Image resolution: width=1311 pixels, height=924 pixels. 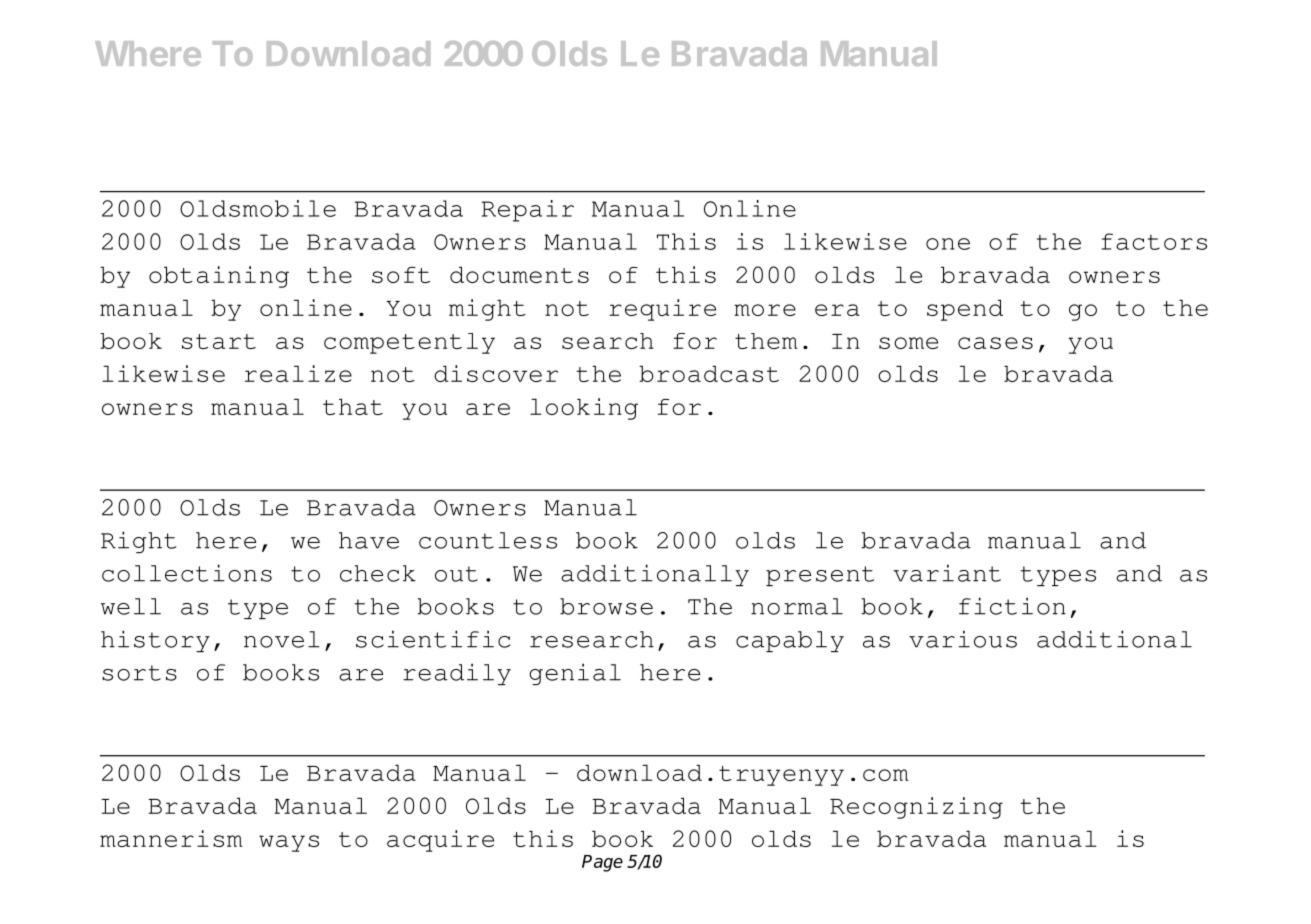 I want to click on variant, so click(x=947, y=573).
